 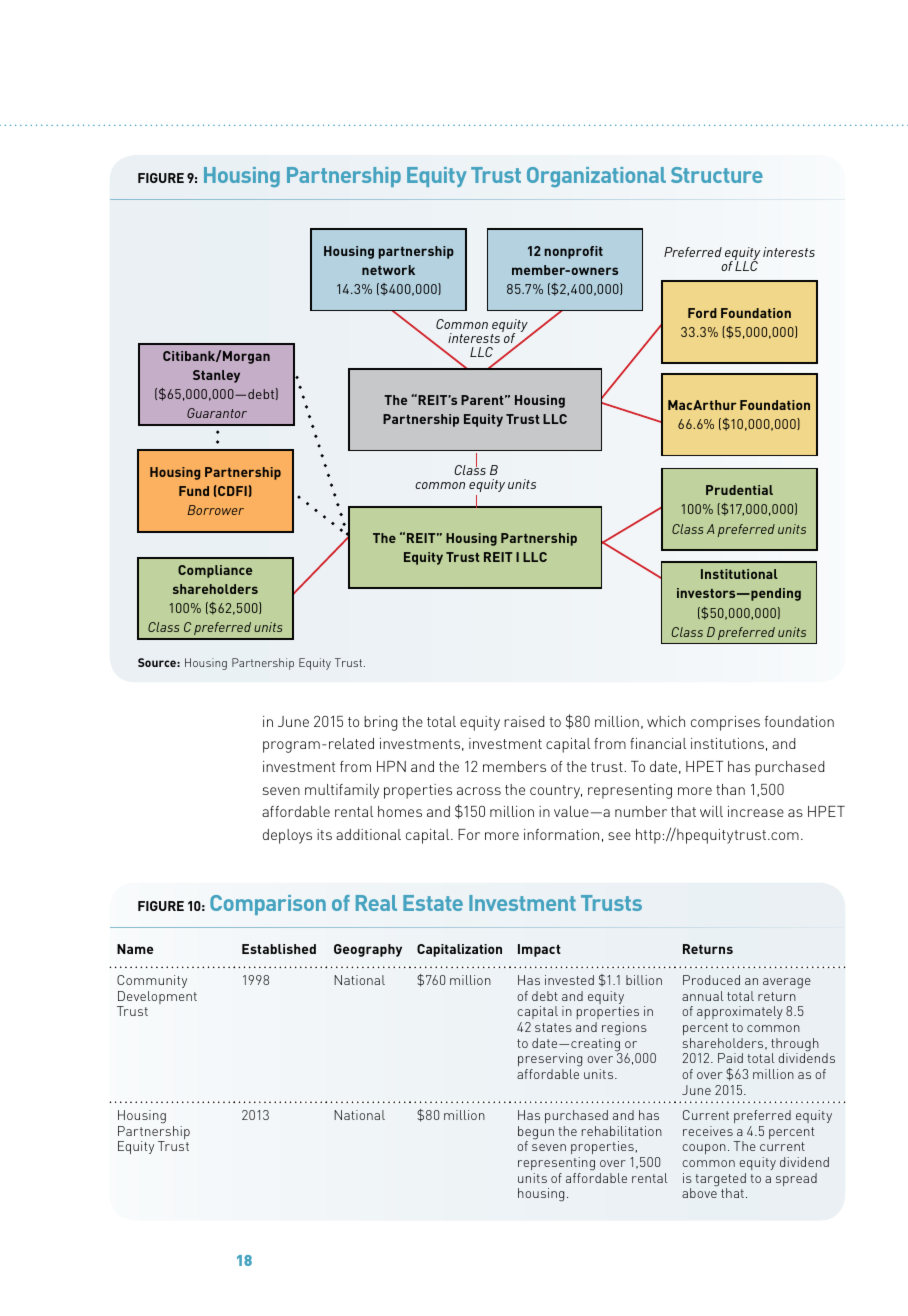 What do you see at coordinates (215, 571) in the document?
I see `Compliance` at bounding box center [215, 571].
